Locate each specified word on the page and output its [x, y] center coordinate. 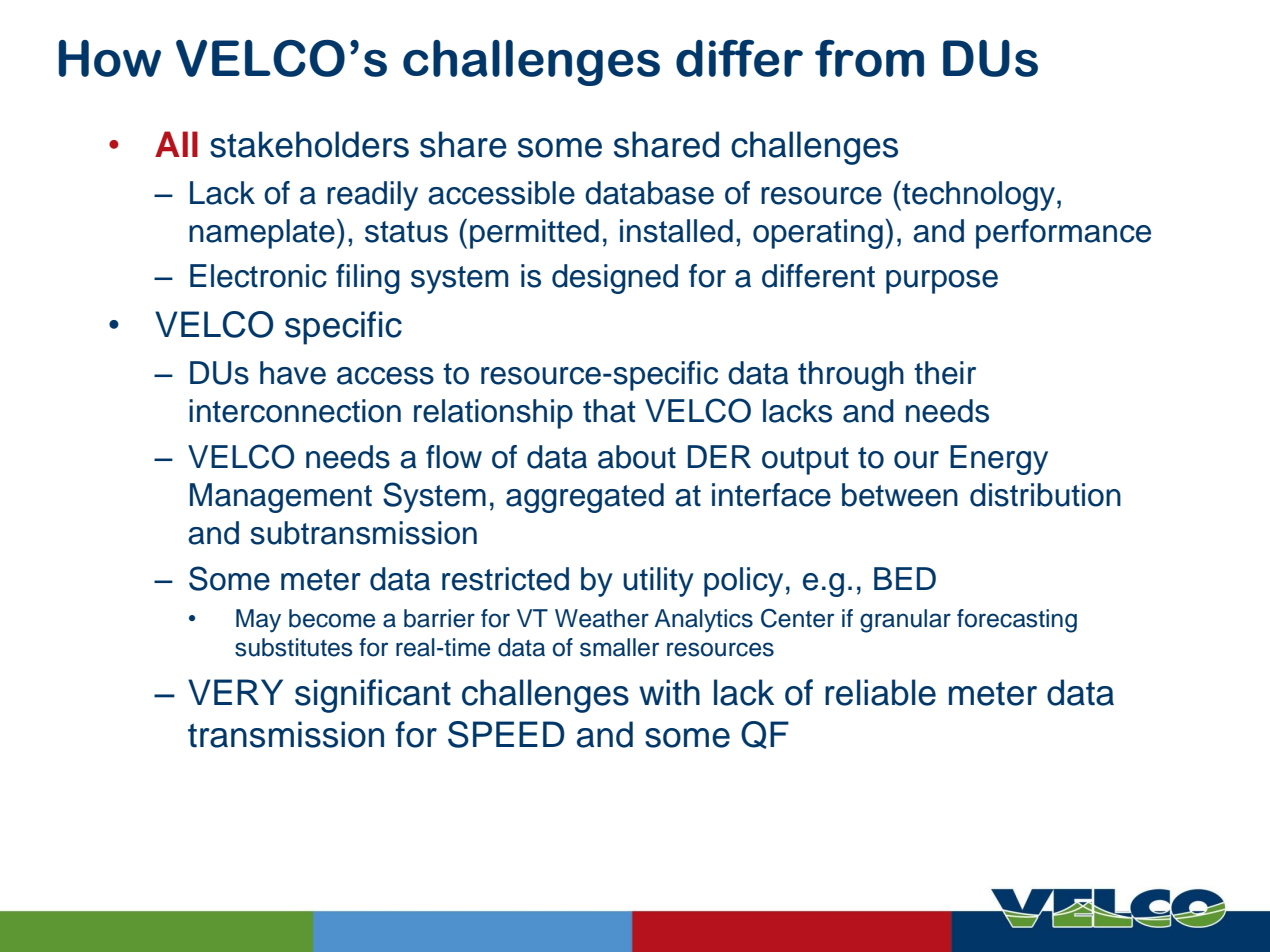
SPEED [506, 734]
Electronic [258, 276]
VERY [235, 692]
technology [979, 195]
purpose [942, 282]
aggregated [585, 498]
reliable [880, 692]
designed [615, 279]
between [900, 495]
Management [281, 498]
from [869, 58]
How [110, 58]
